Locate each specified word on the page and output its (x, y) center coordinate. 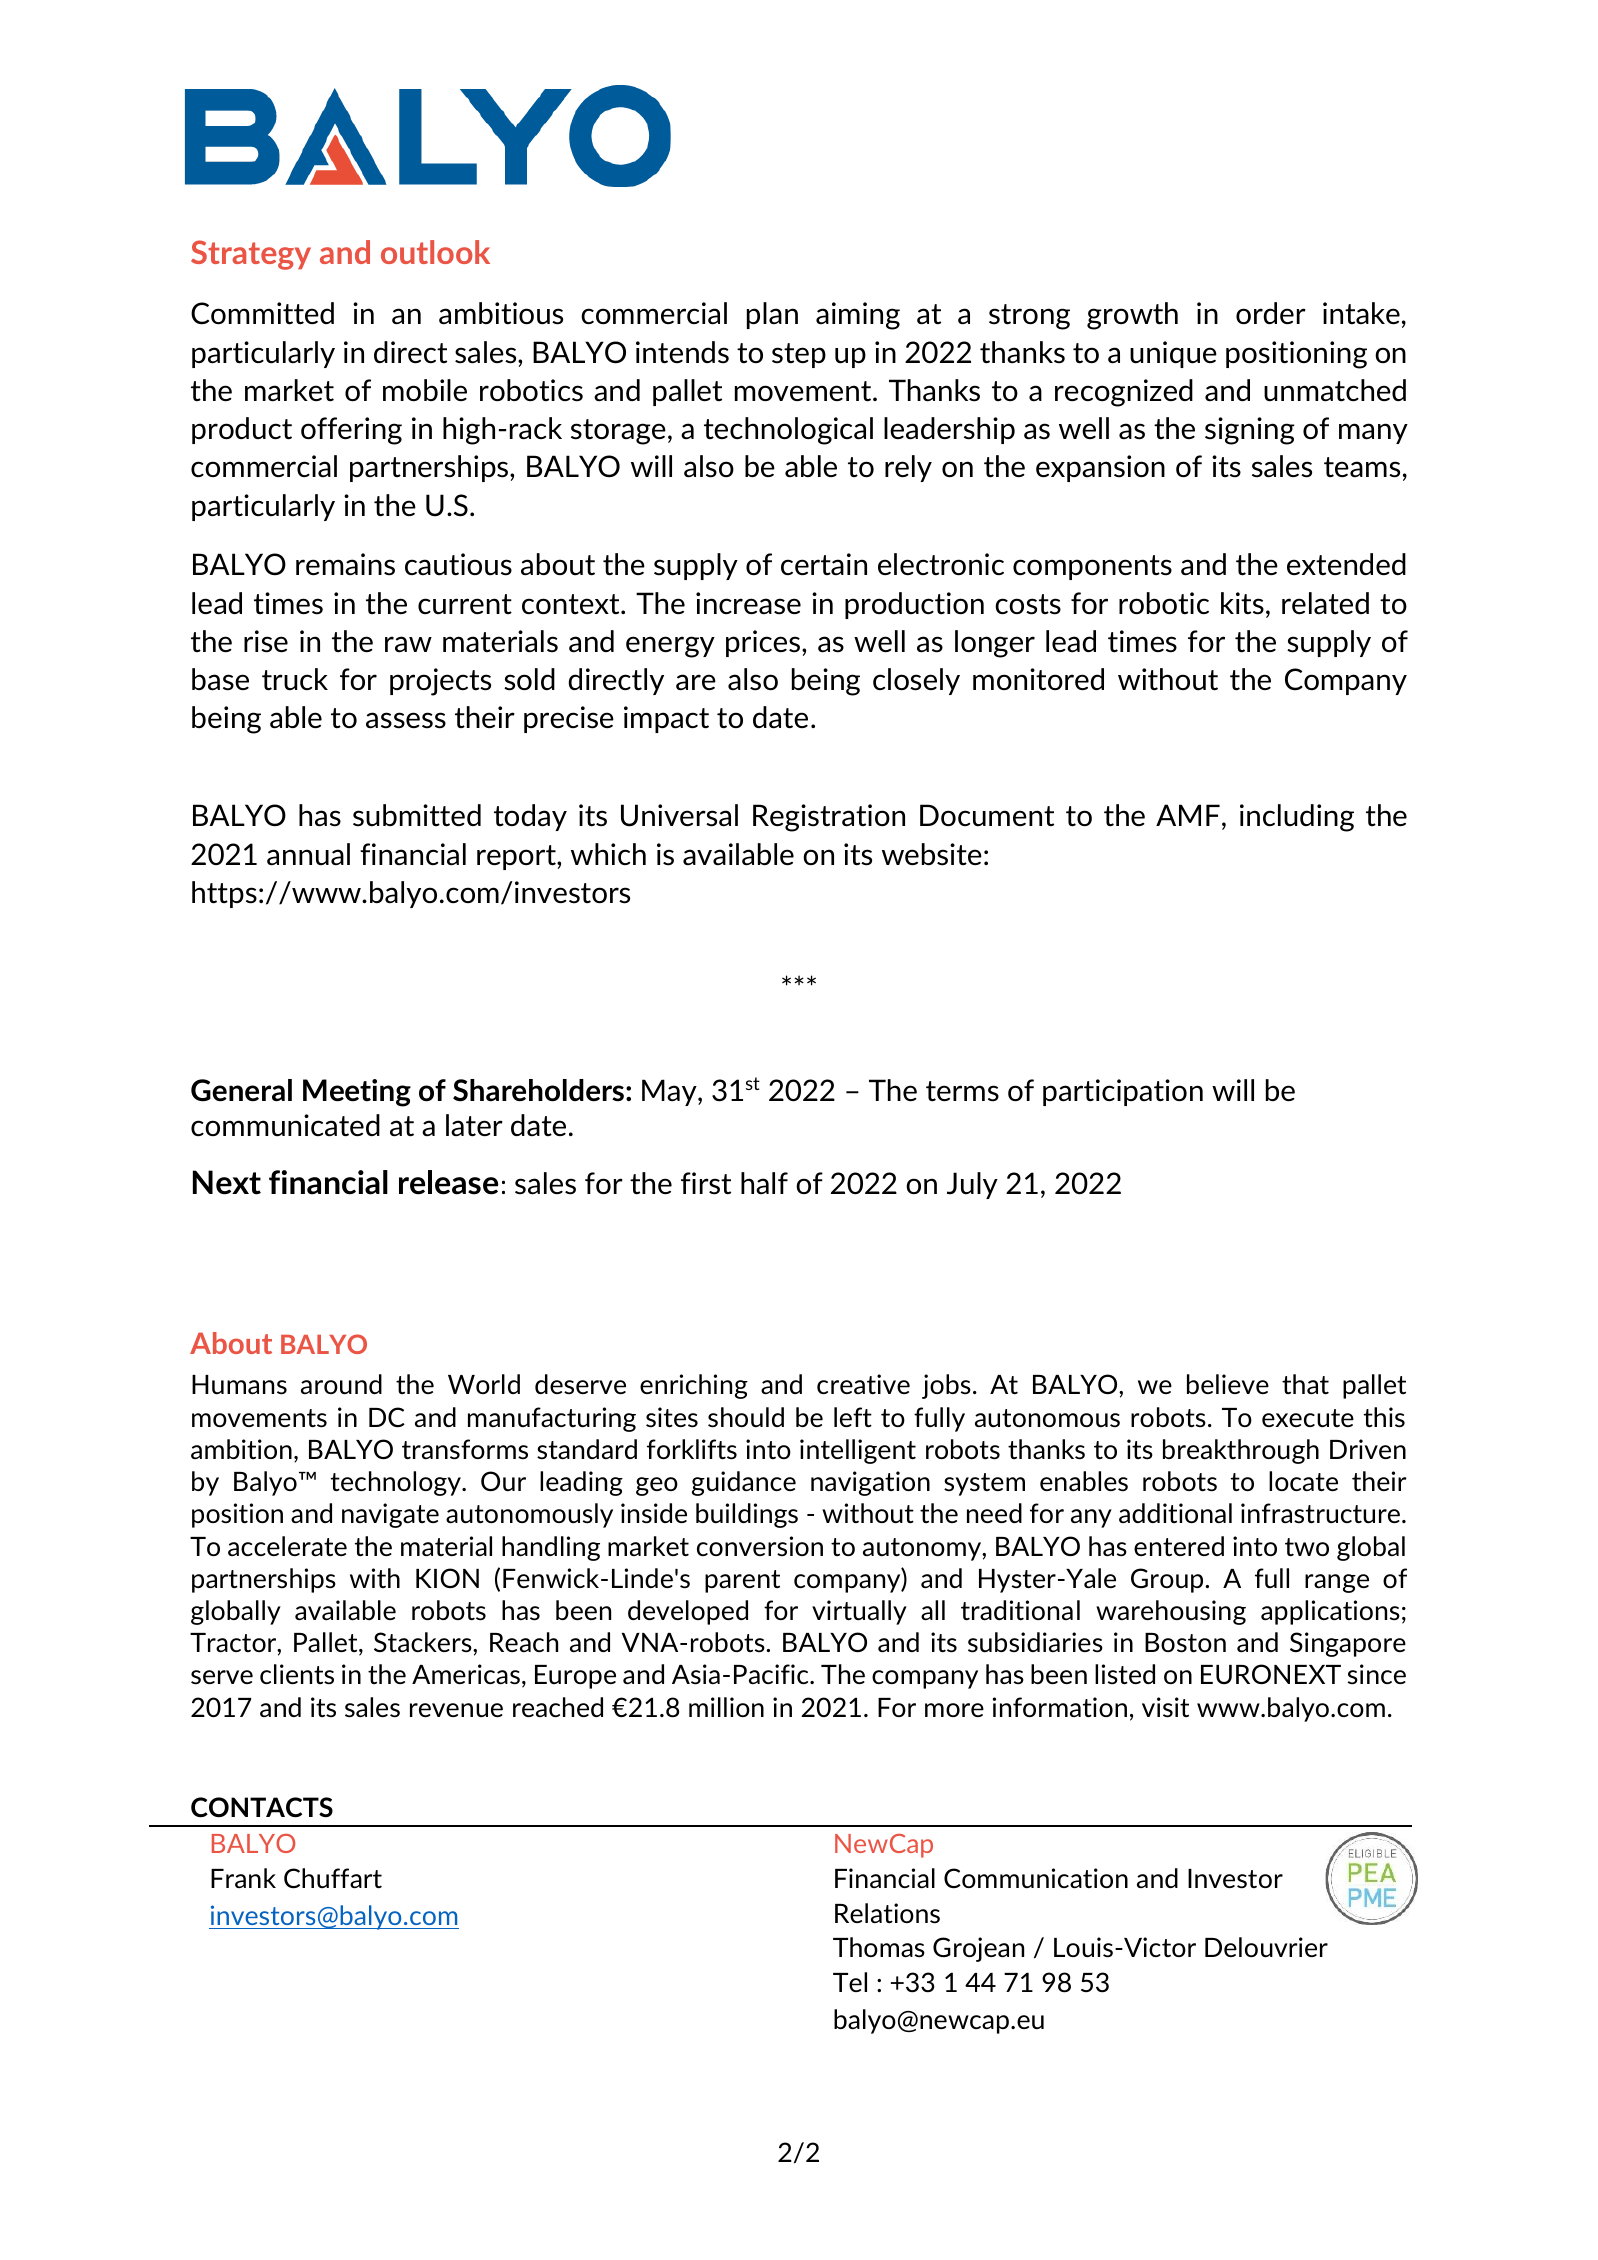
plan (772, 315)
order (1271, 313)
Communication (1036, 1878)
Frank (243, 1878)
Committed (262, 313)
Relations (887, 1913)
